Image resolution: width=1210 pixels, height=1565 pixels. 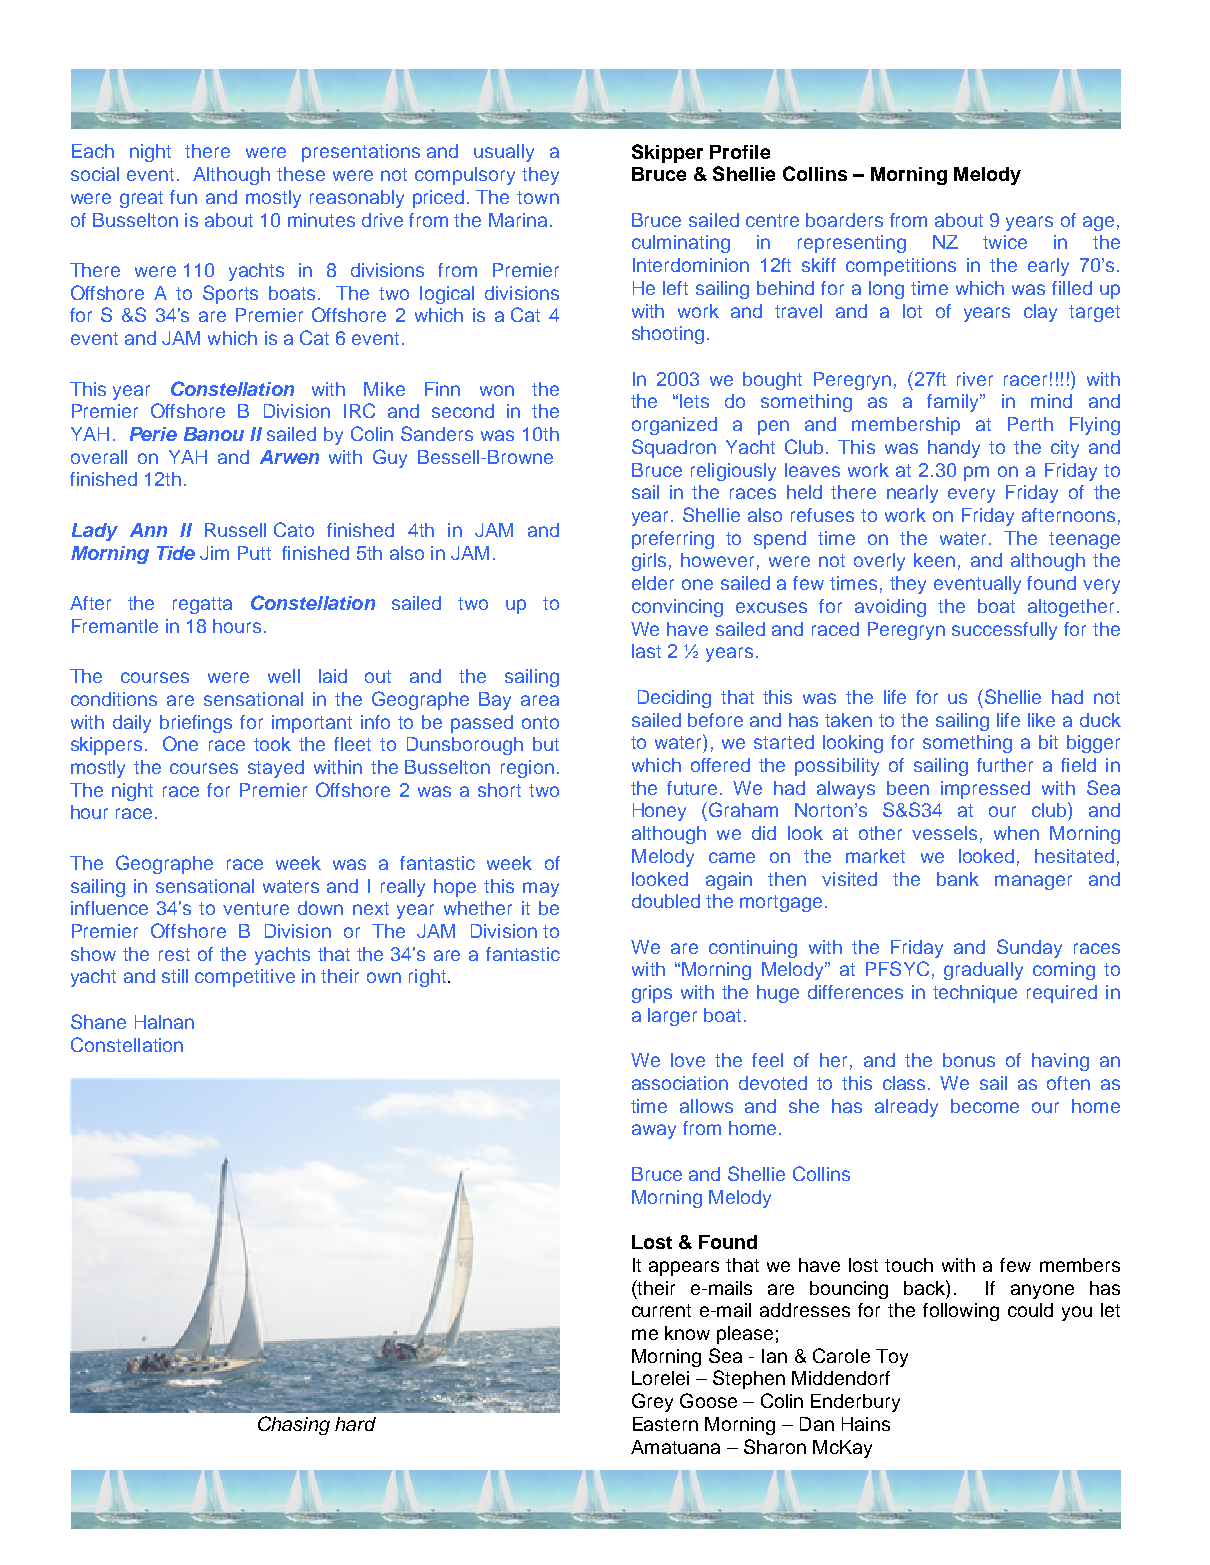 What do you see at coordinates (954, 449) in the image?
I see `handy` at bounding box center [954, 449].
